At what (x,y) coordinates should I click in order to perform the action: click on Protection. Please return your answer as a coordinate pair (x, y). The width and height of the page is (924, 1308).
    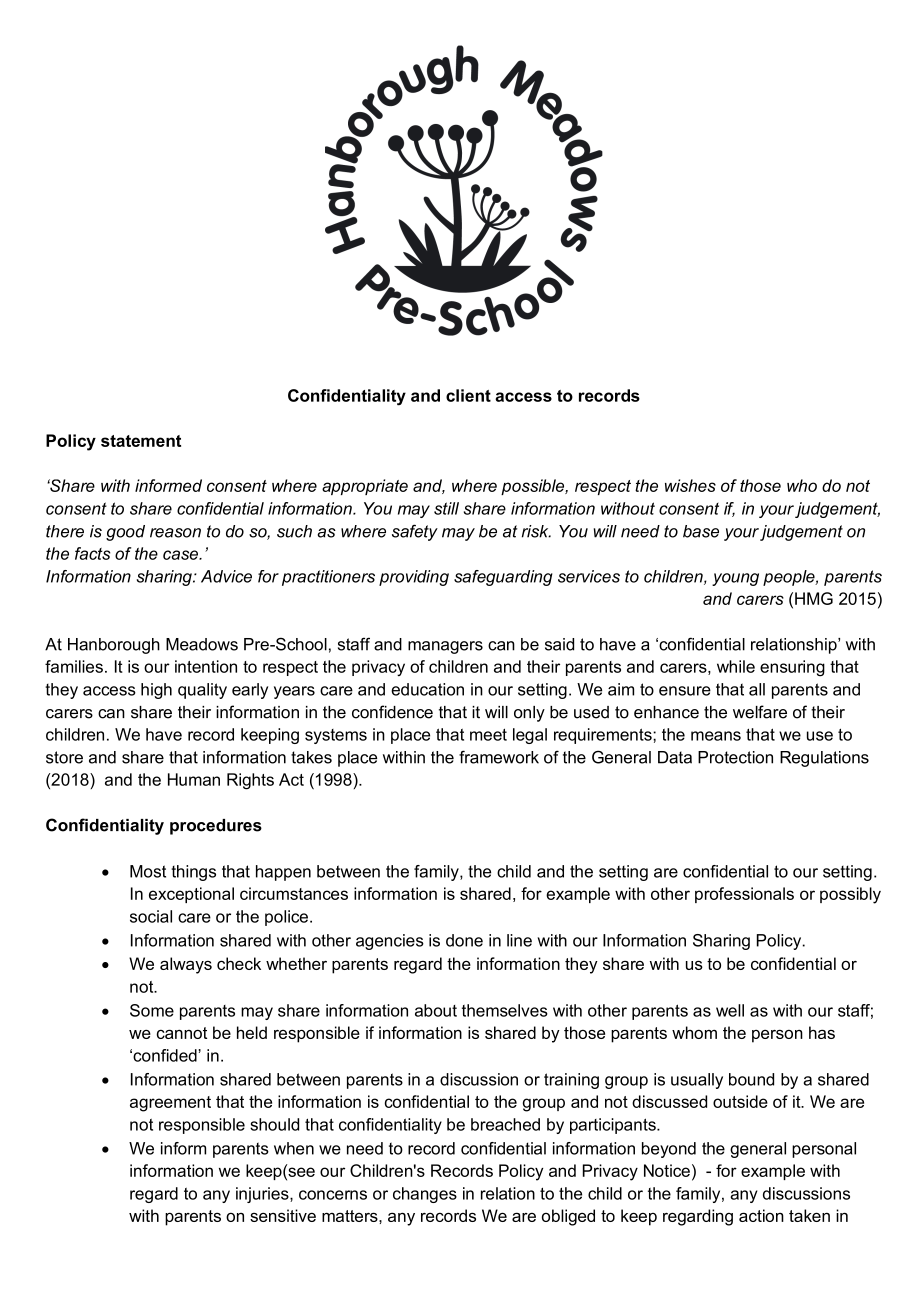
    Looking at the image, I should click on (735, 757).
